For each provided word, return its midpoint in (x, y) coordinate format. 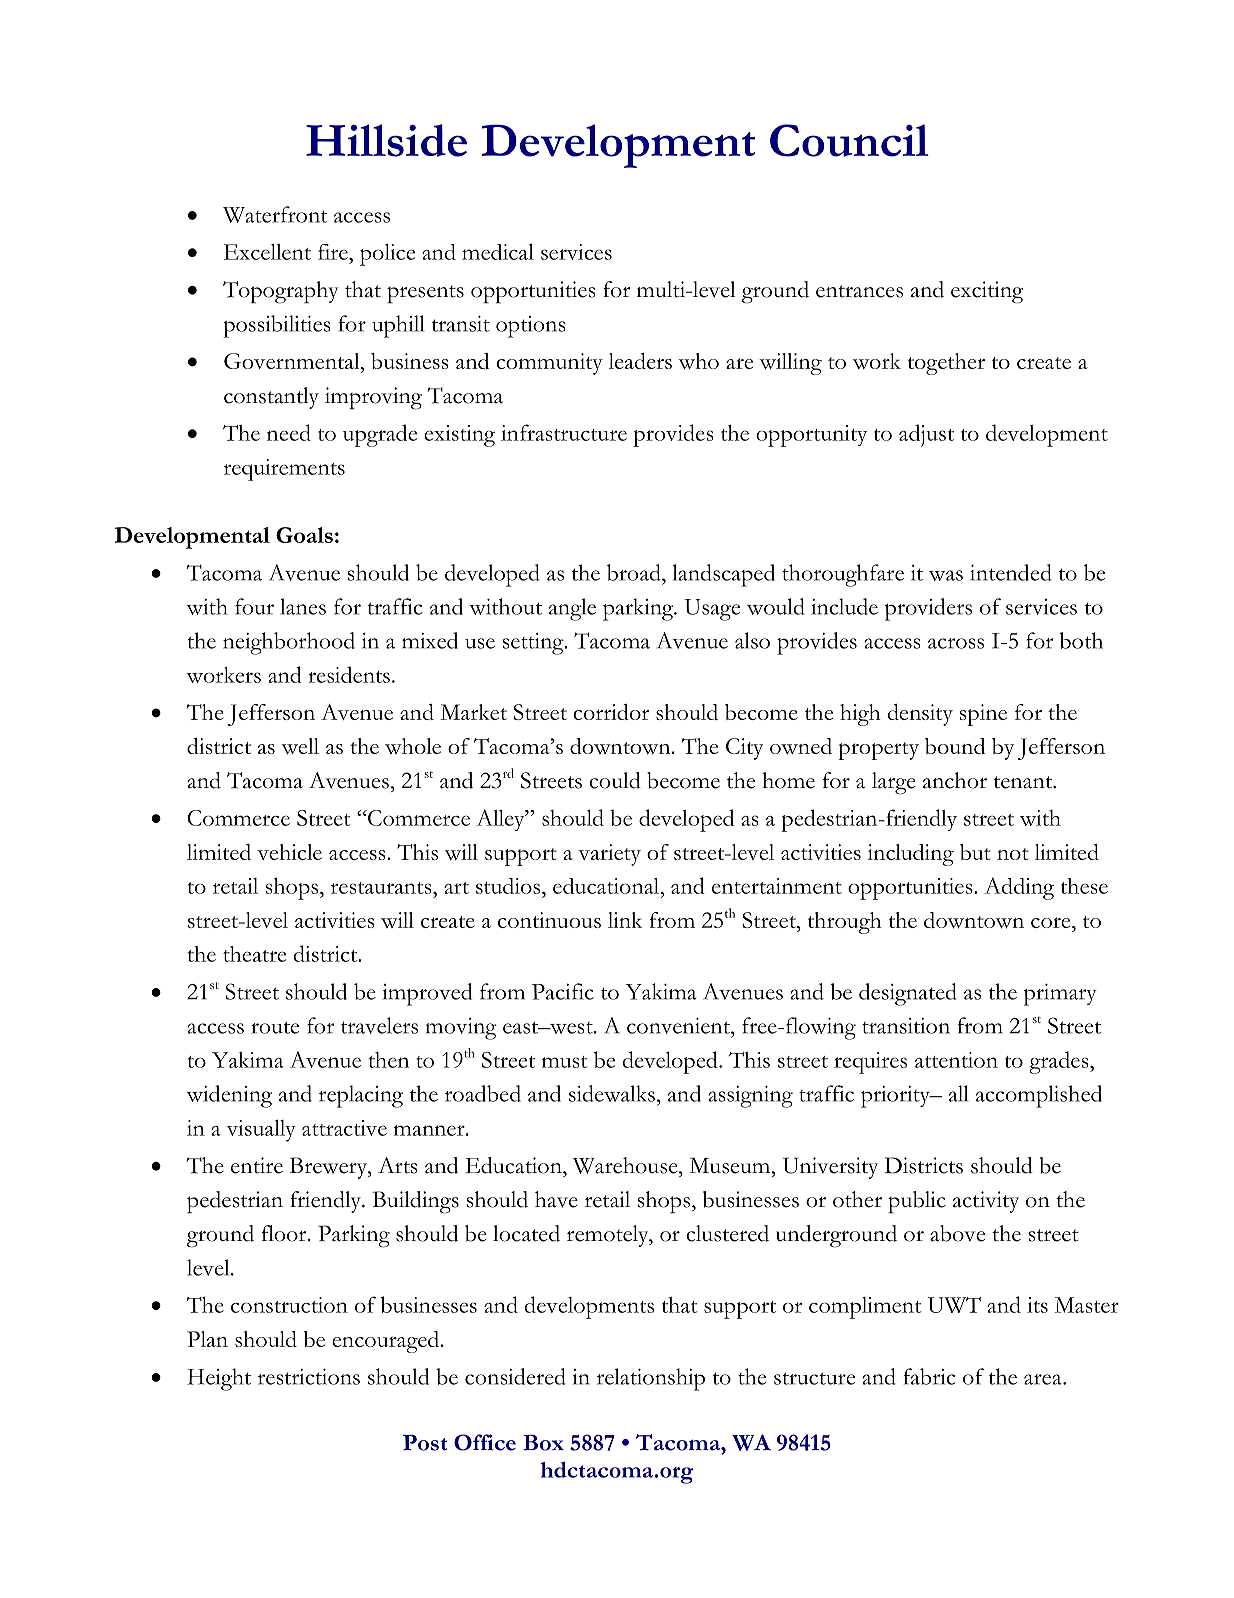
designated (908, 994)
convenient (679, 1026)
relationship (651, 1379)
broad (635, 572)
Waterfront (275, 214)
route (275, 1027)
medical (498, 252)
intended (1011, 572)
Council (849, 140)
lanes (303, 606)
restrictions (309, 1377)
